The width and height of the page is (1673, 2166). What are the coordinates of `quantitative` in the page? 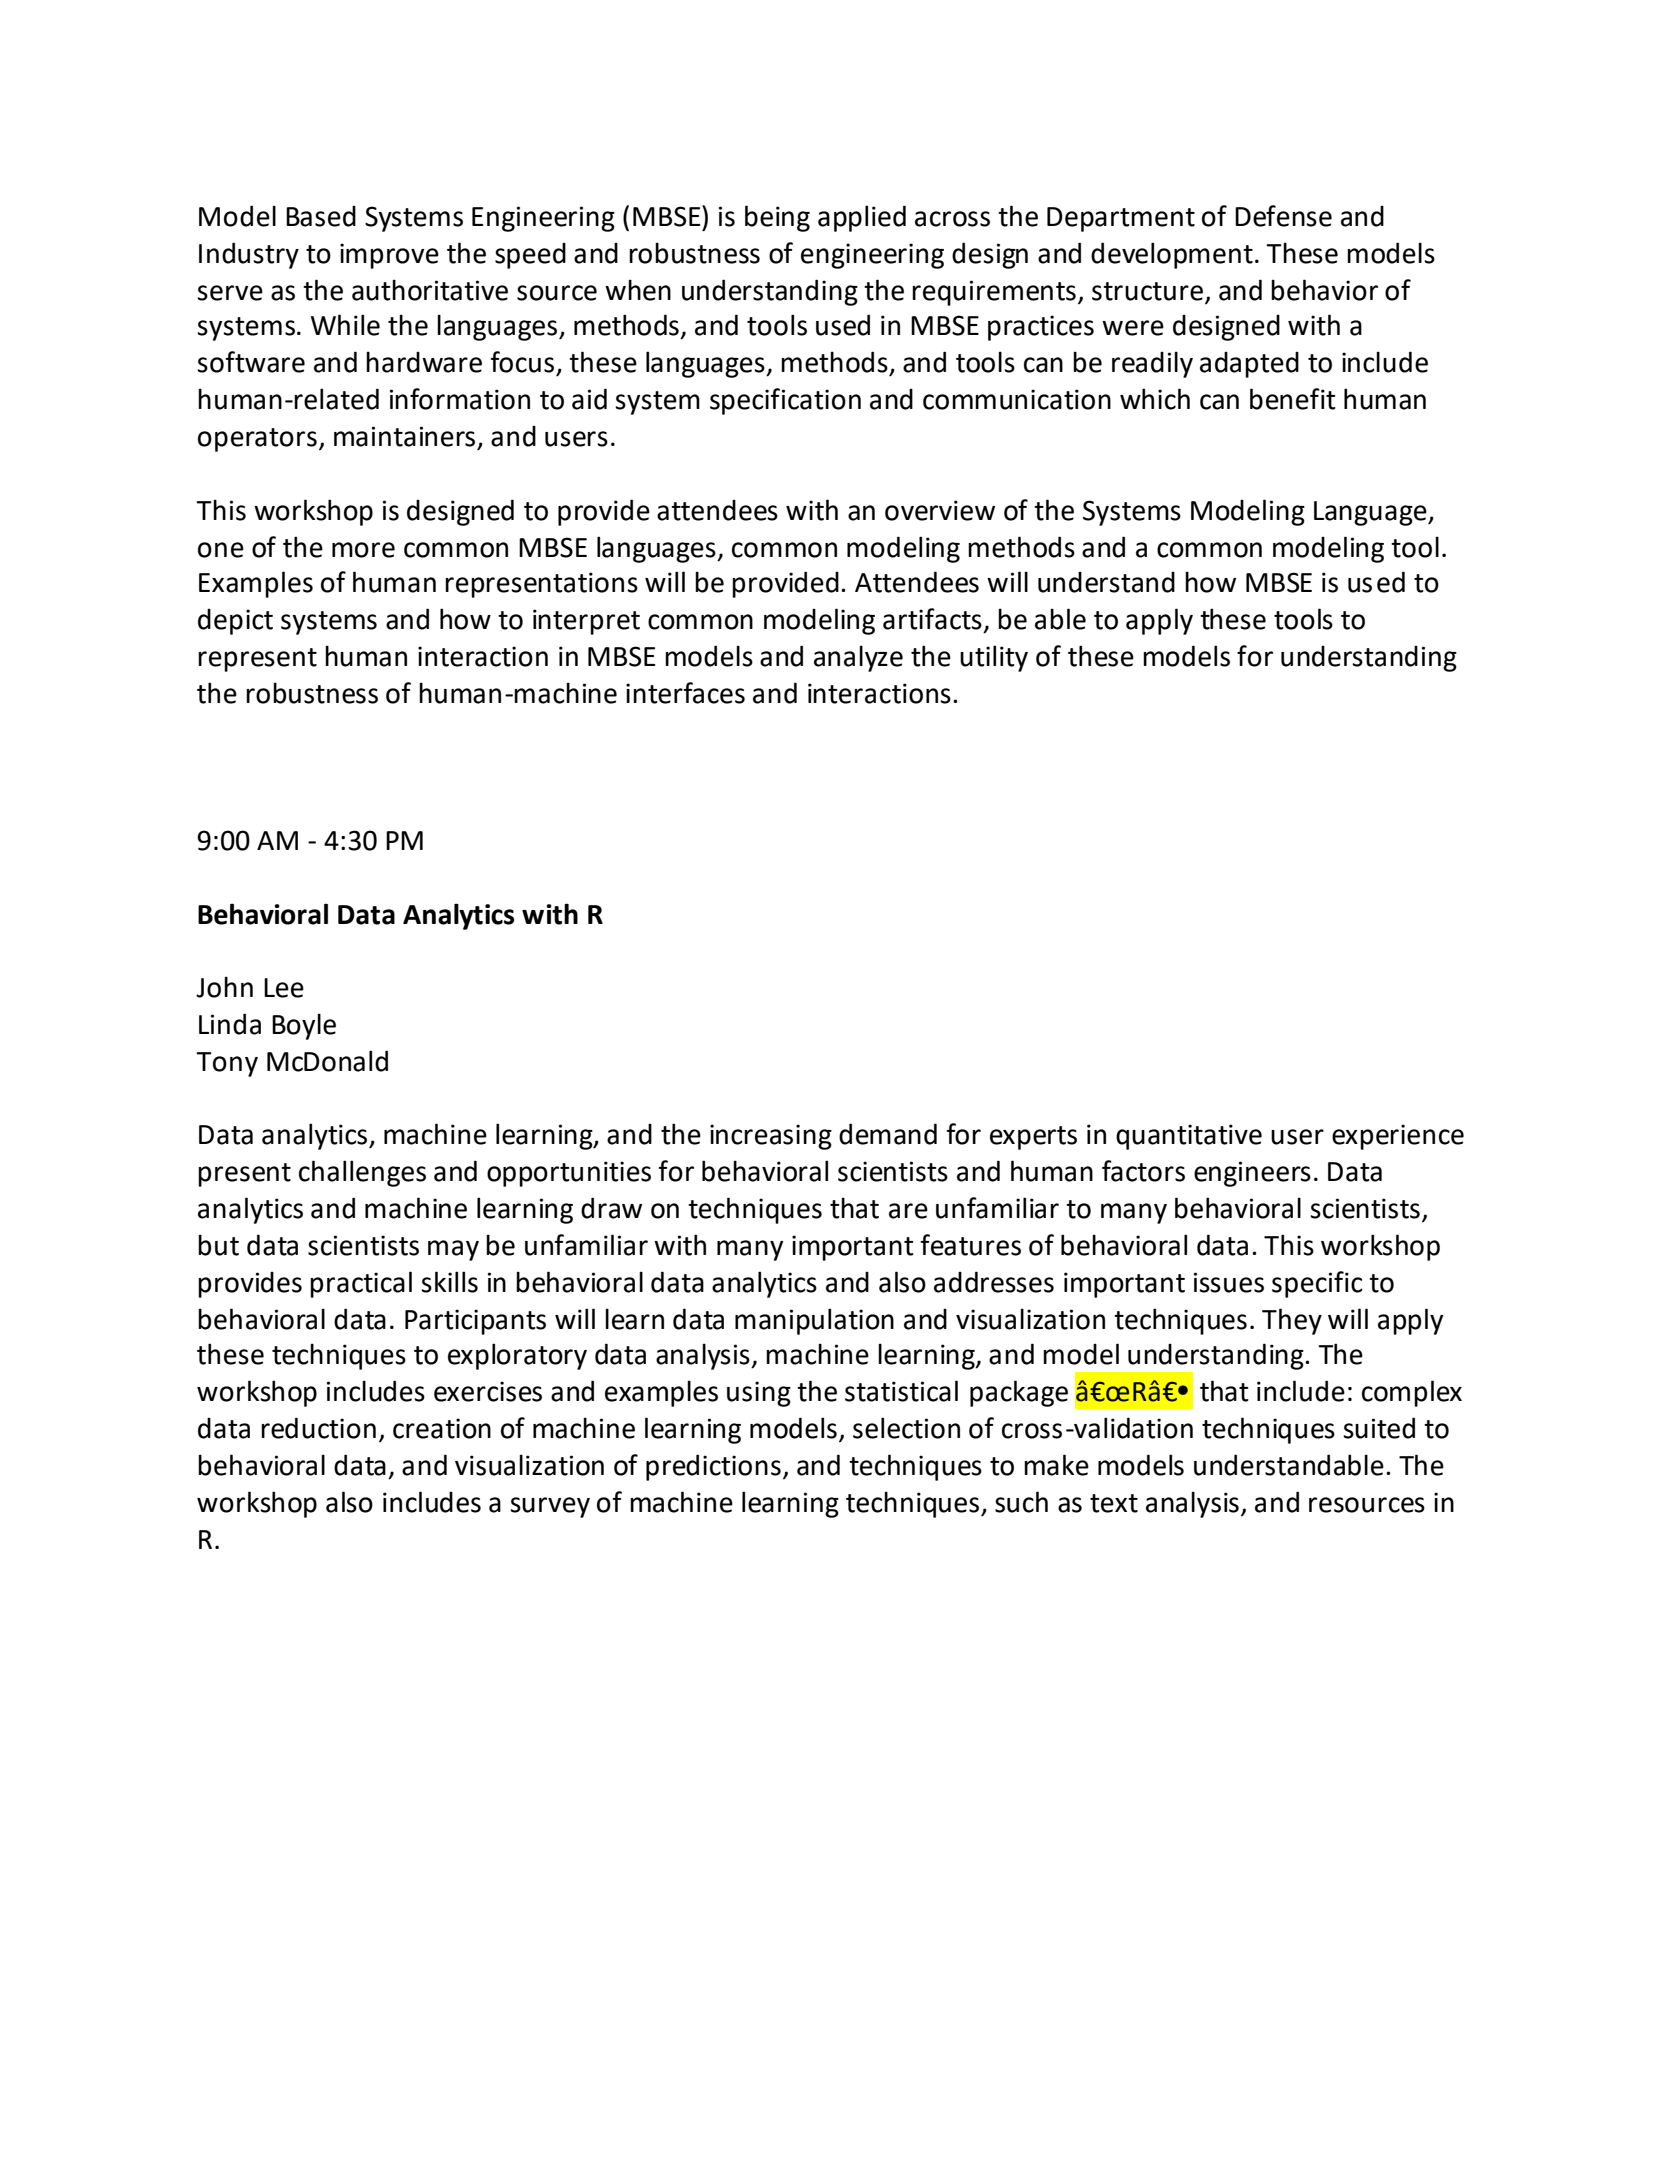 It's located at (1189, 1137).
